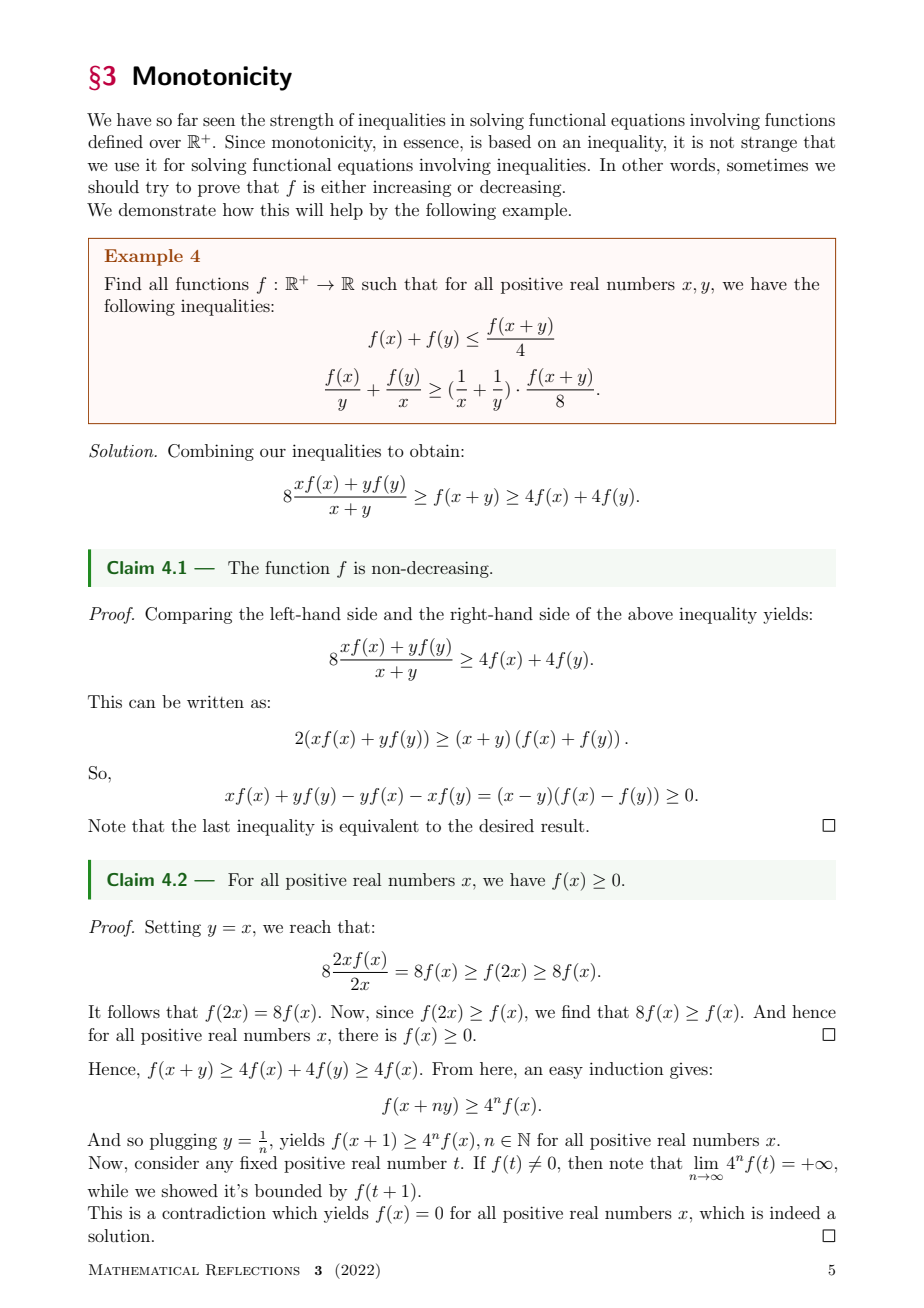  I want to click on increasing, so click(412, 188).
